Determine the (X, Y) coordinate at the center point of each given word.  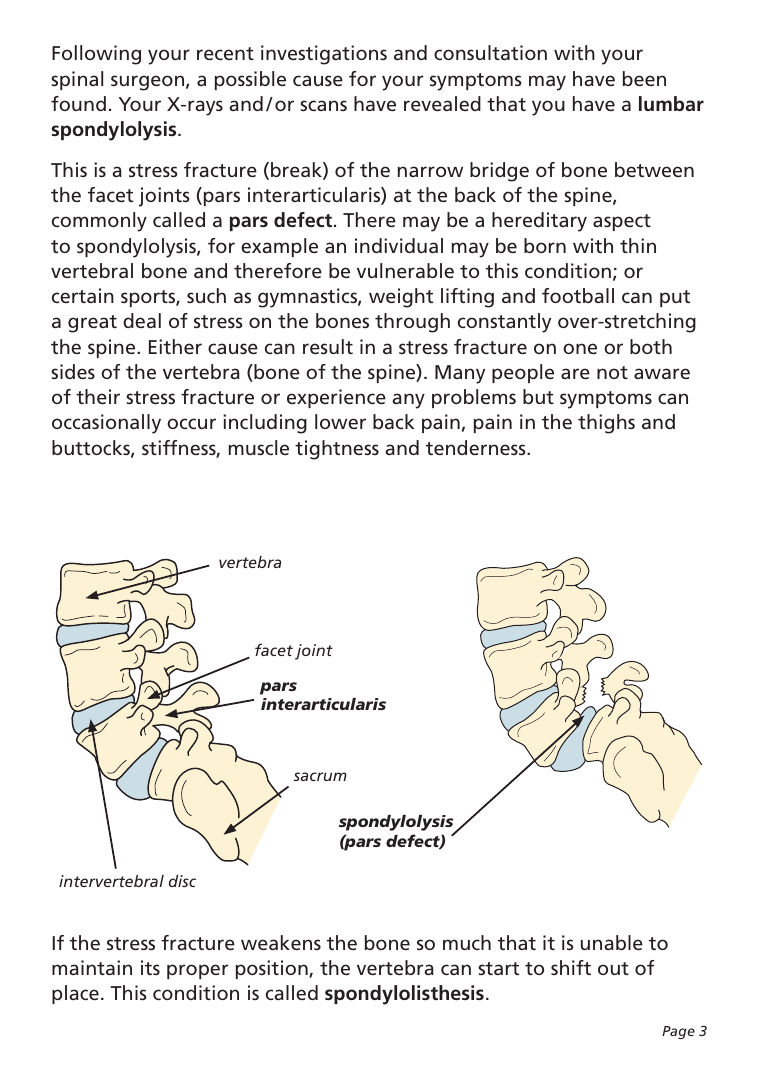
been (644, 78)
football (578, 295)
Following (96, 55)
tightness (337, 450)
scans (323, 105)
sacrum (320, 776)
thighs (606, 424)
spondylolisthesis (404, 995)
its (150, 967)
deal (142, 320)
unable (612, 942)
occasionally (106, 424)
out (613, 968)
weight (401, 298)
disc (182, 881)
